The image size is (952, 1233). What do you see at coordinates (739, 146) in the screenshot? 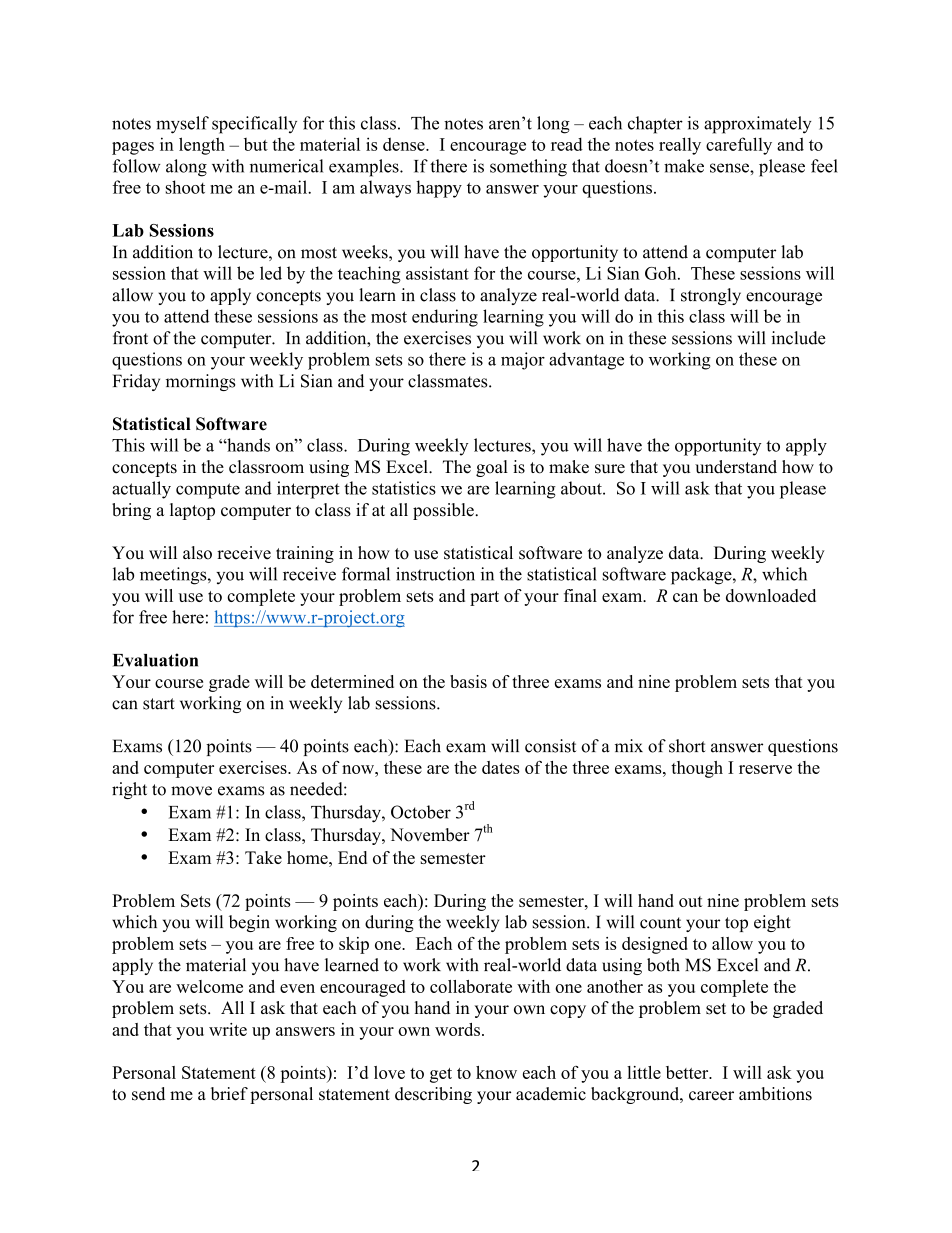
I see `carefully` at bounding box center [739, 146].
